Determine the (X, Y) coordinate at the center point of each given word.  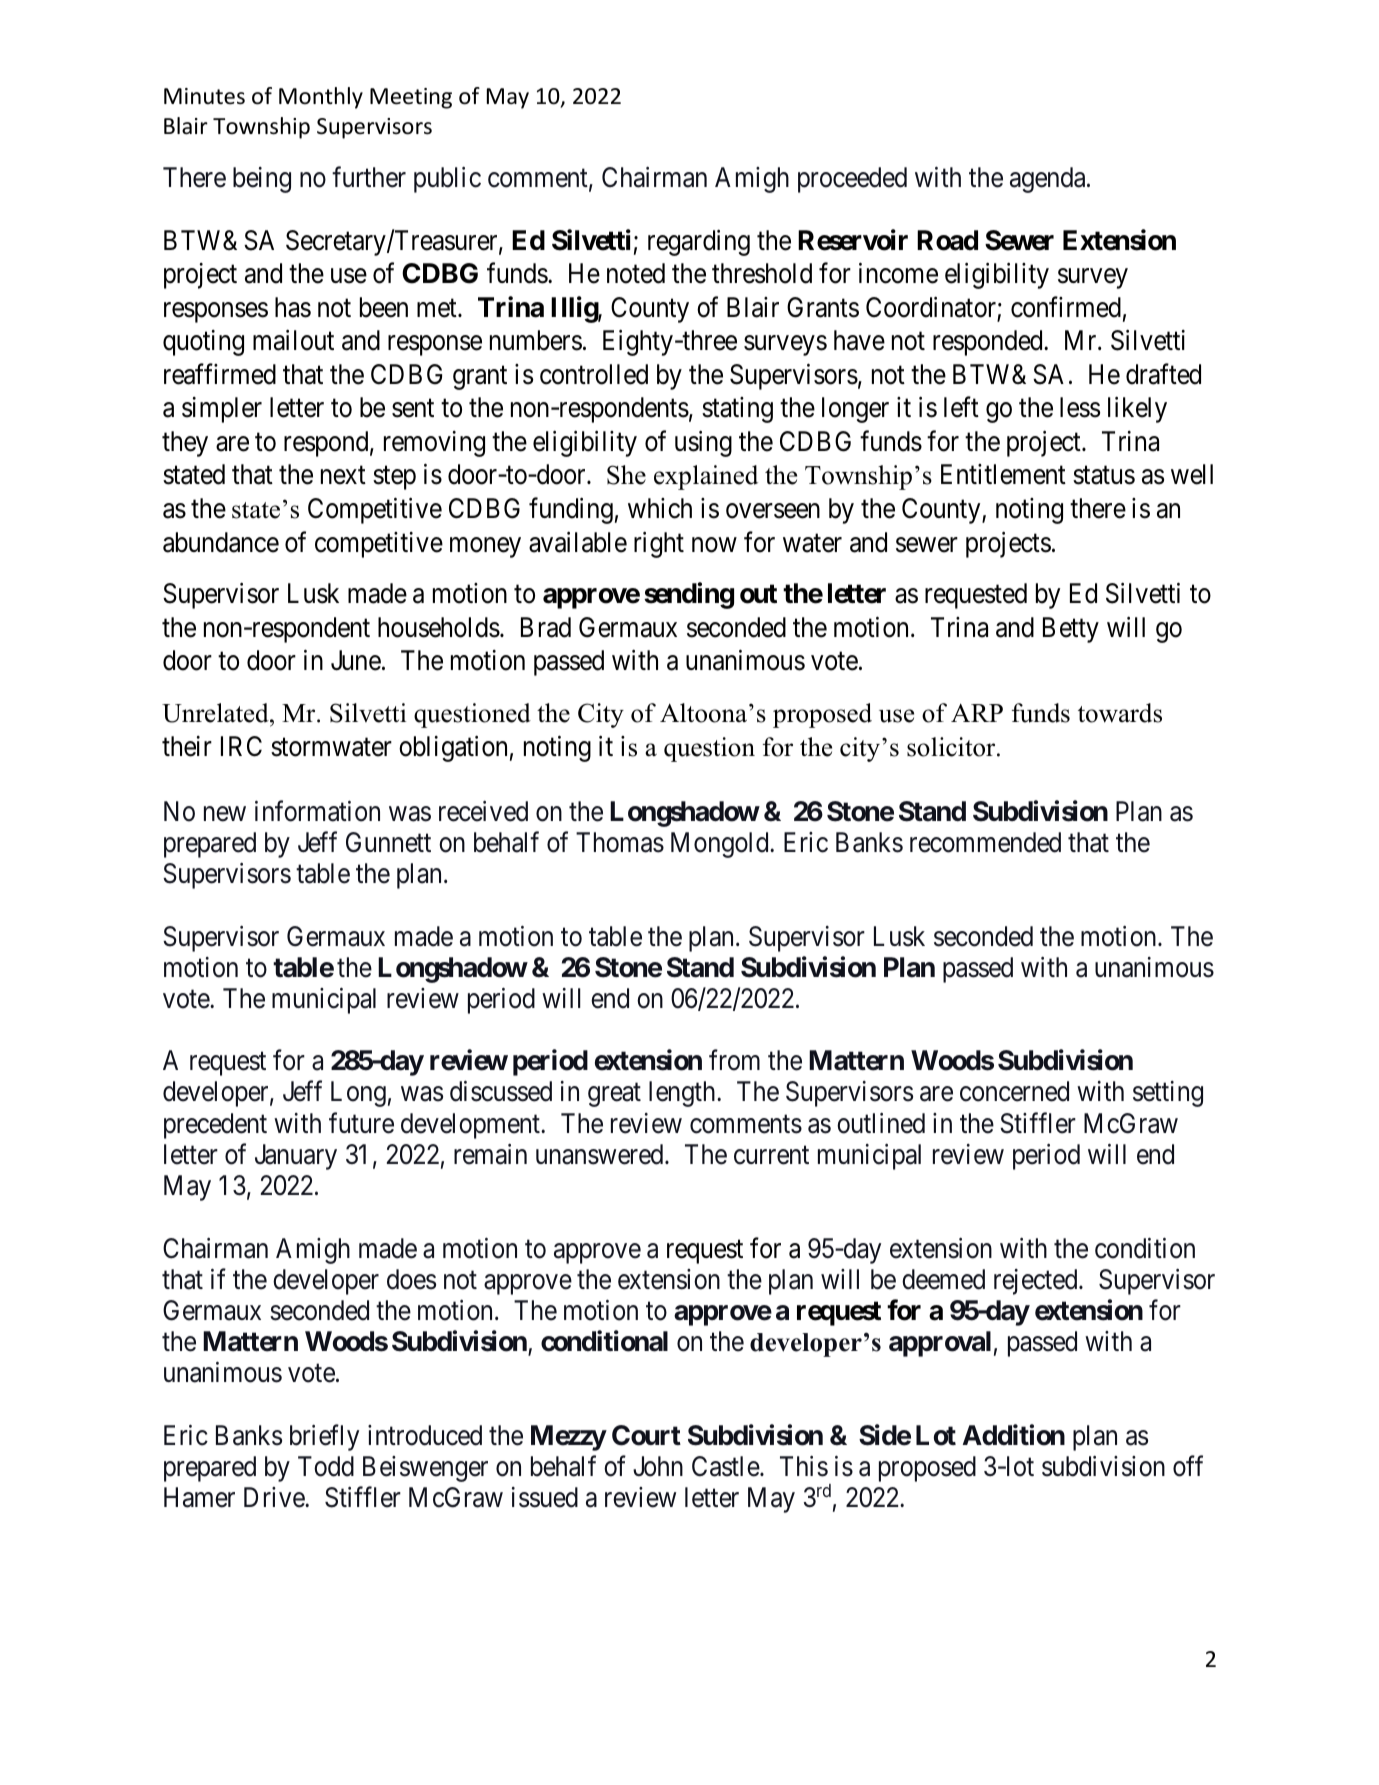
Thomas (620, 842)
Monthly (321, 98)
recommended (985, 842)
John (658, 1466)
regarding (699, 242)
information (317, 811)
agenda (1049, 180)
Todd (326, 1466)
